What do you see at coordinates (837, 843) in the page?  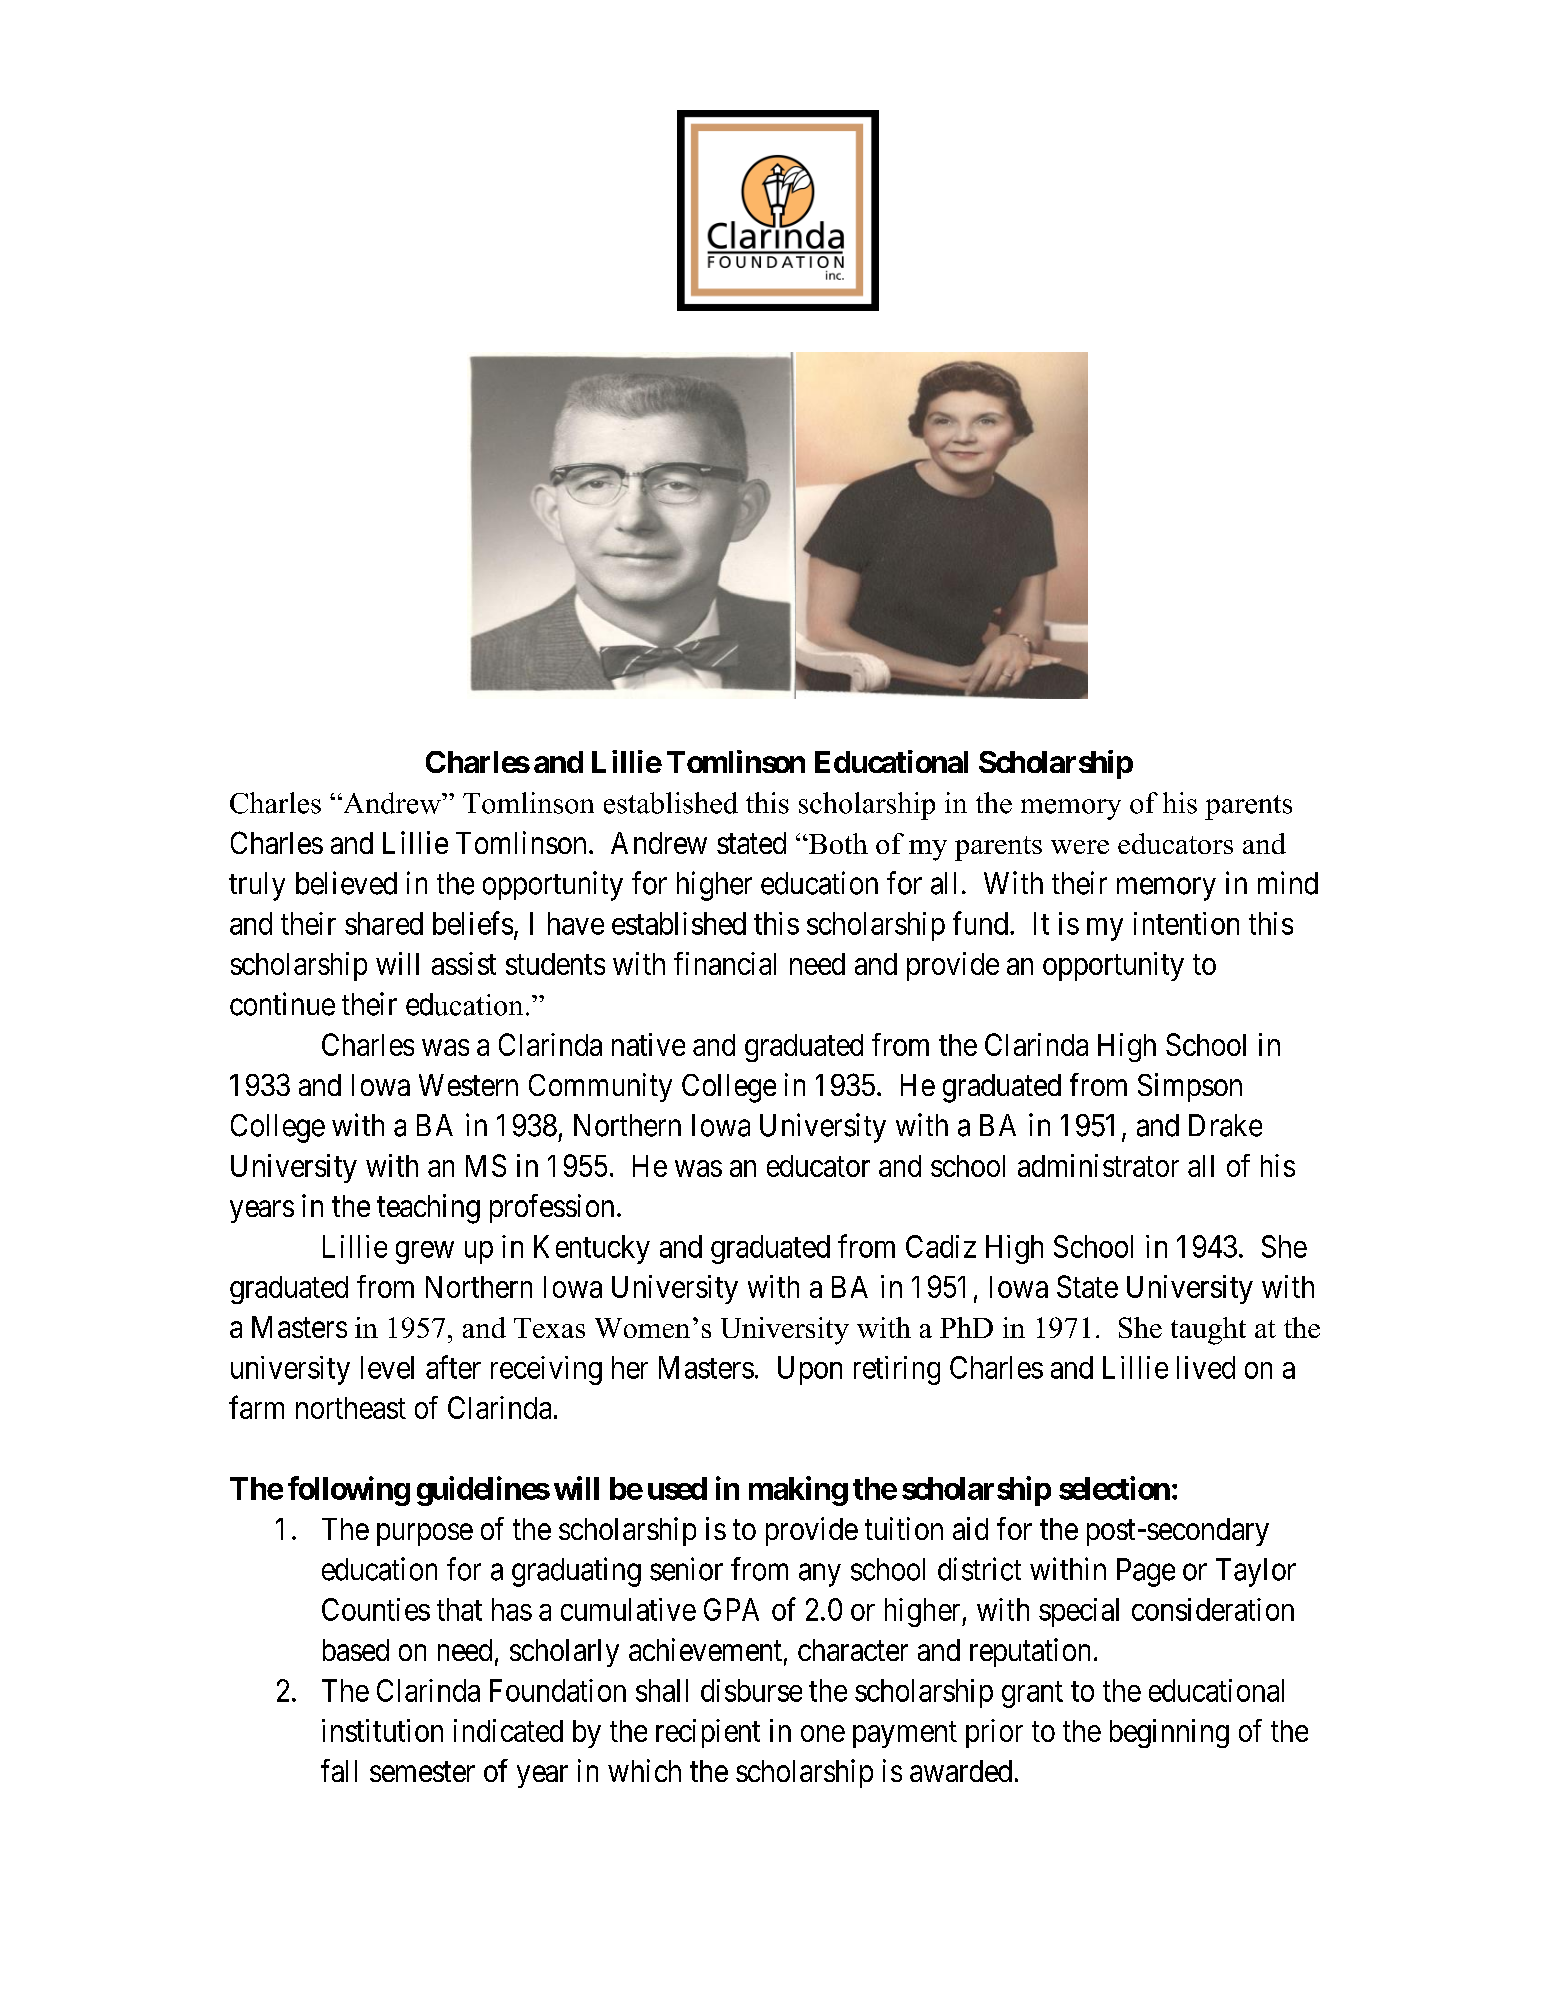 I see `Both` at bounding box center [837, 843].
